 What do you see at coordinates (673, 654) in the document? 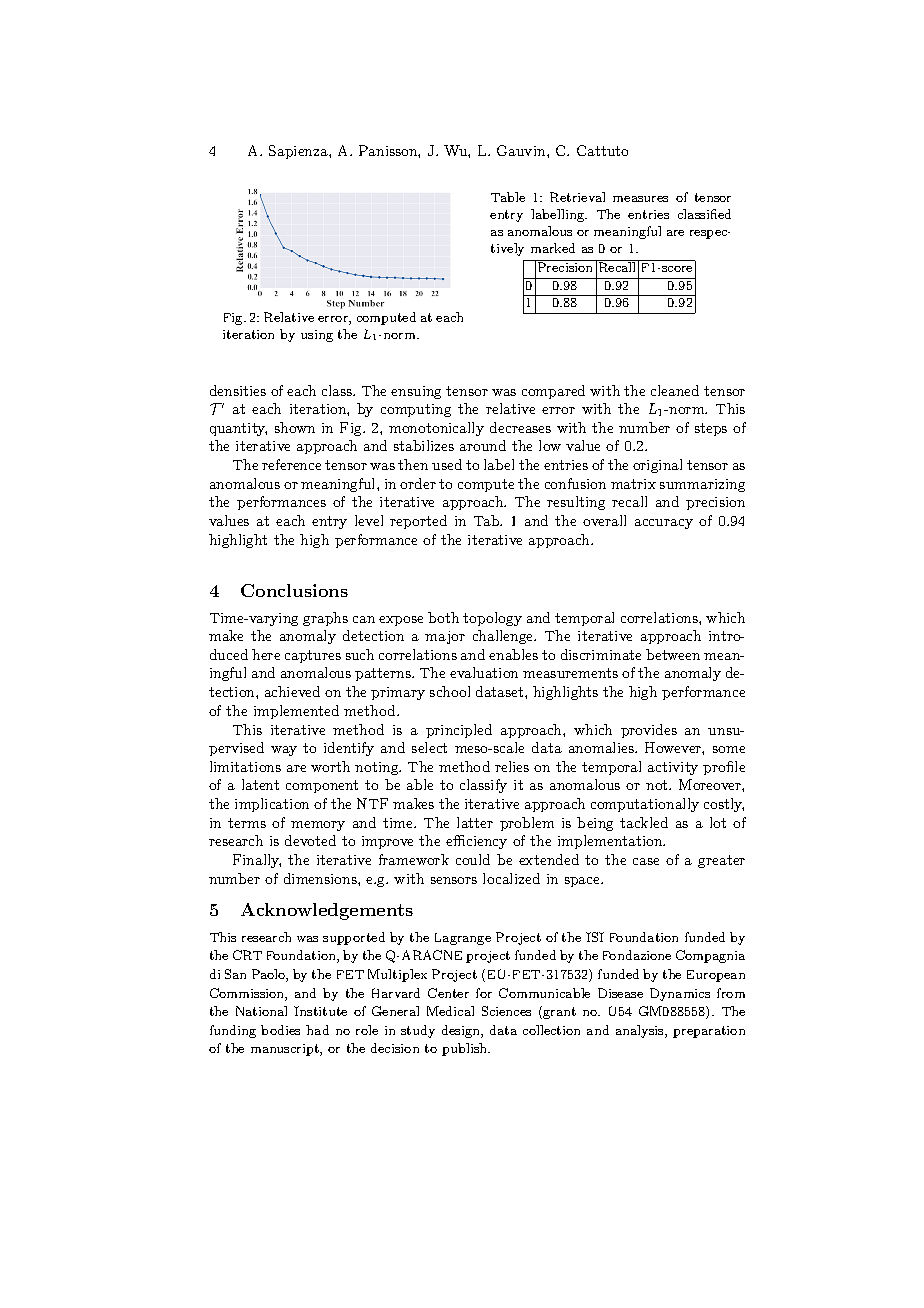
I see `between` at bounding box center [673, 654].
